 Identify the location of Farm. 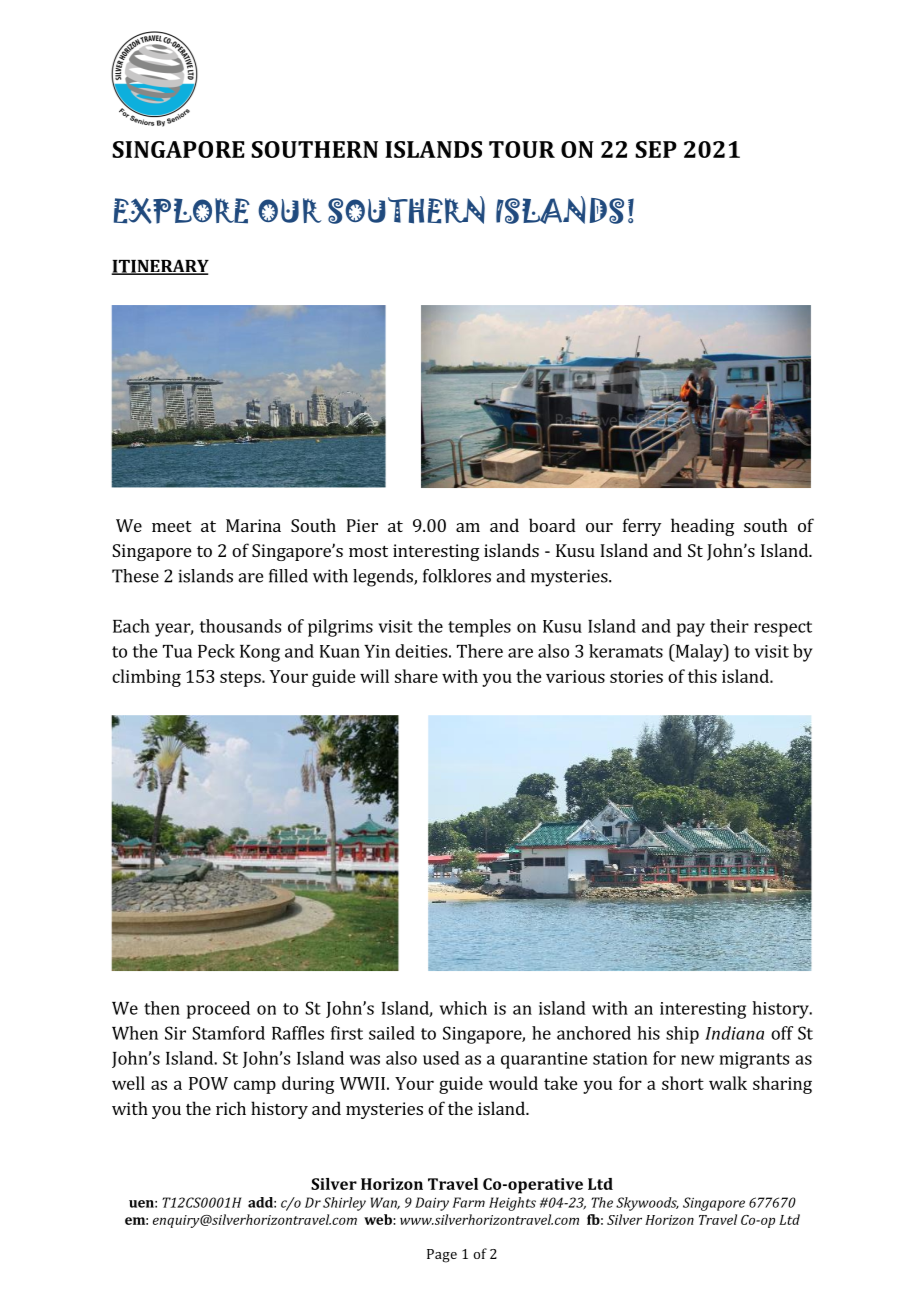
(469, 1202).
